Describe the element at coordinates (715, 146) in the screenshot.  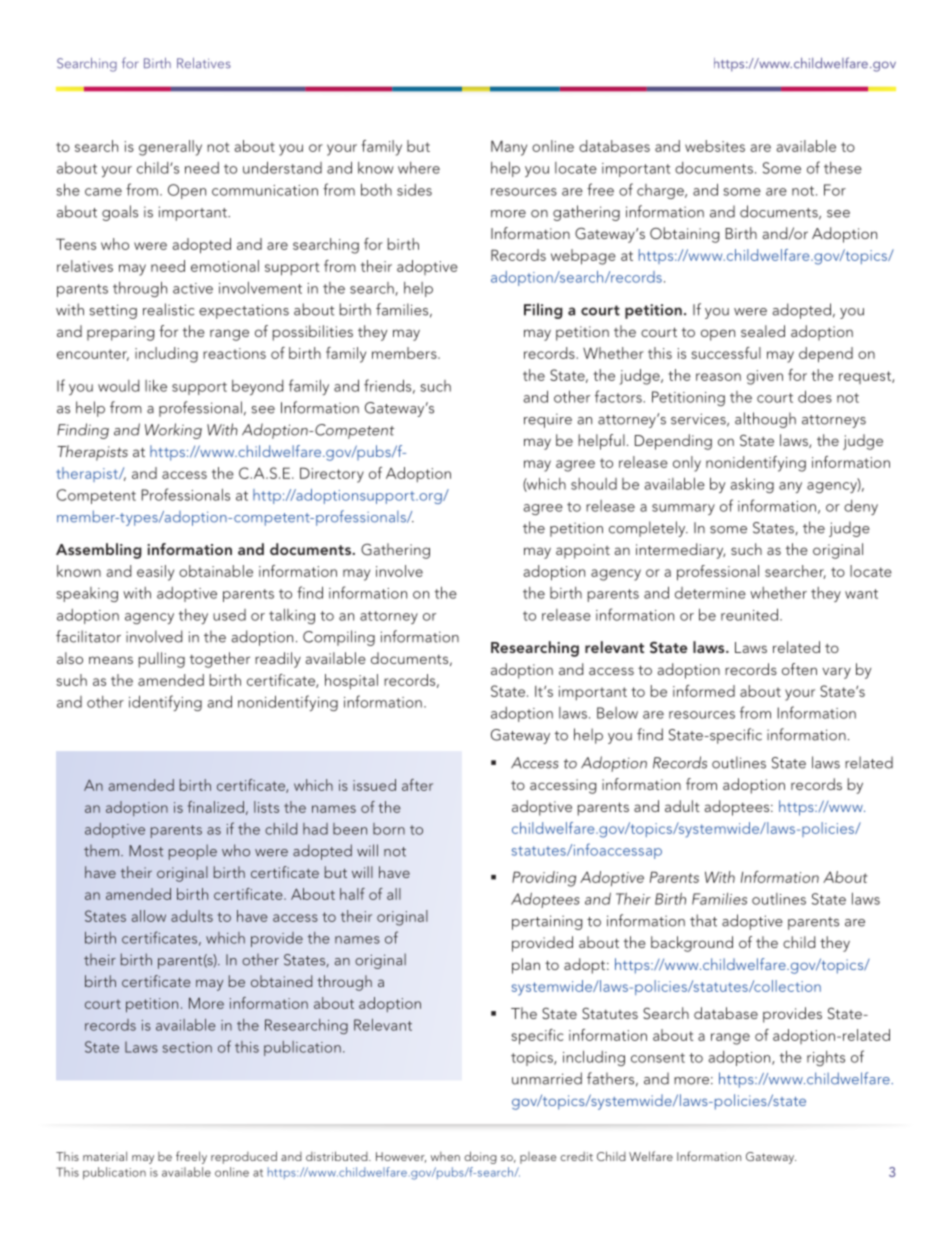
I see `websites` at that location.
